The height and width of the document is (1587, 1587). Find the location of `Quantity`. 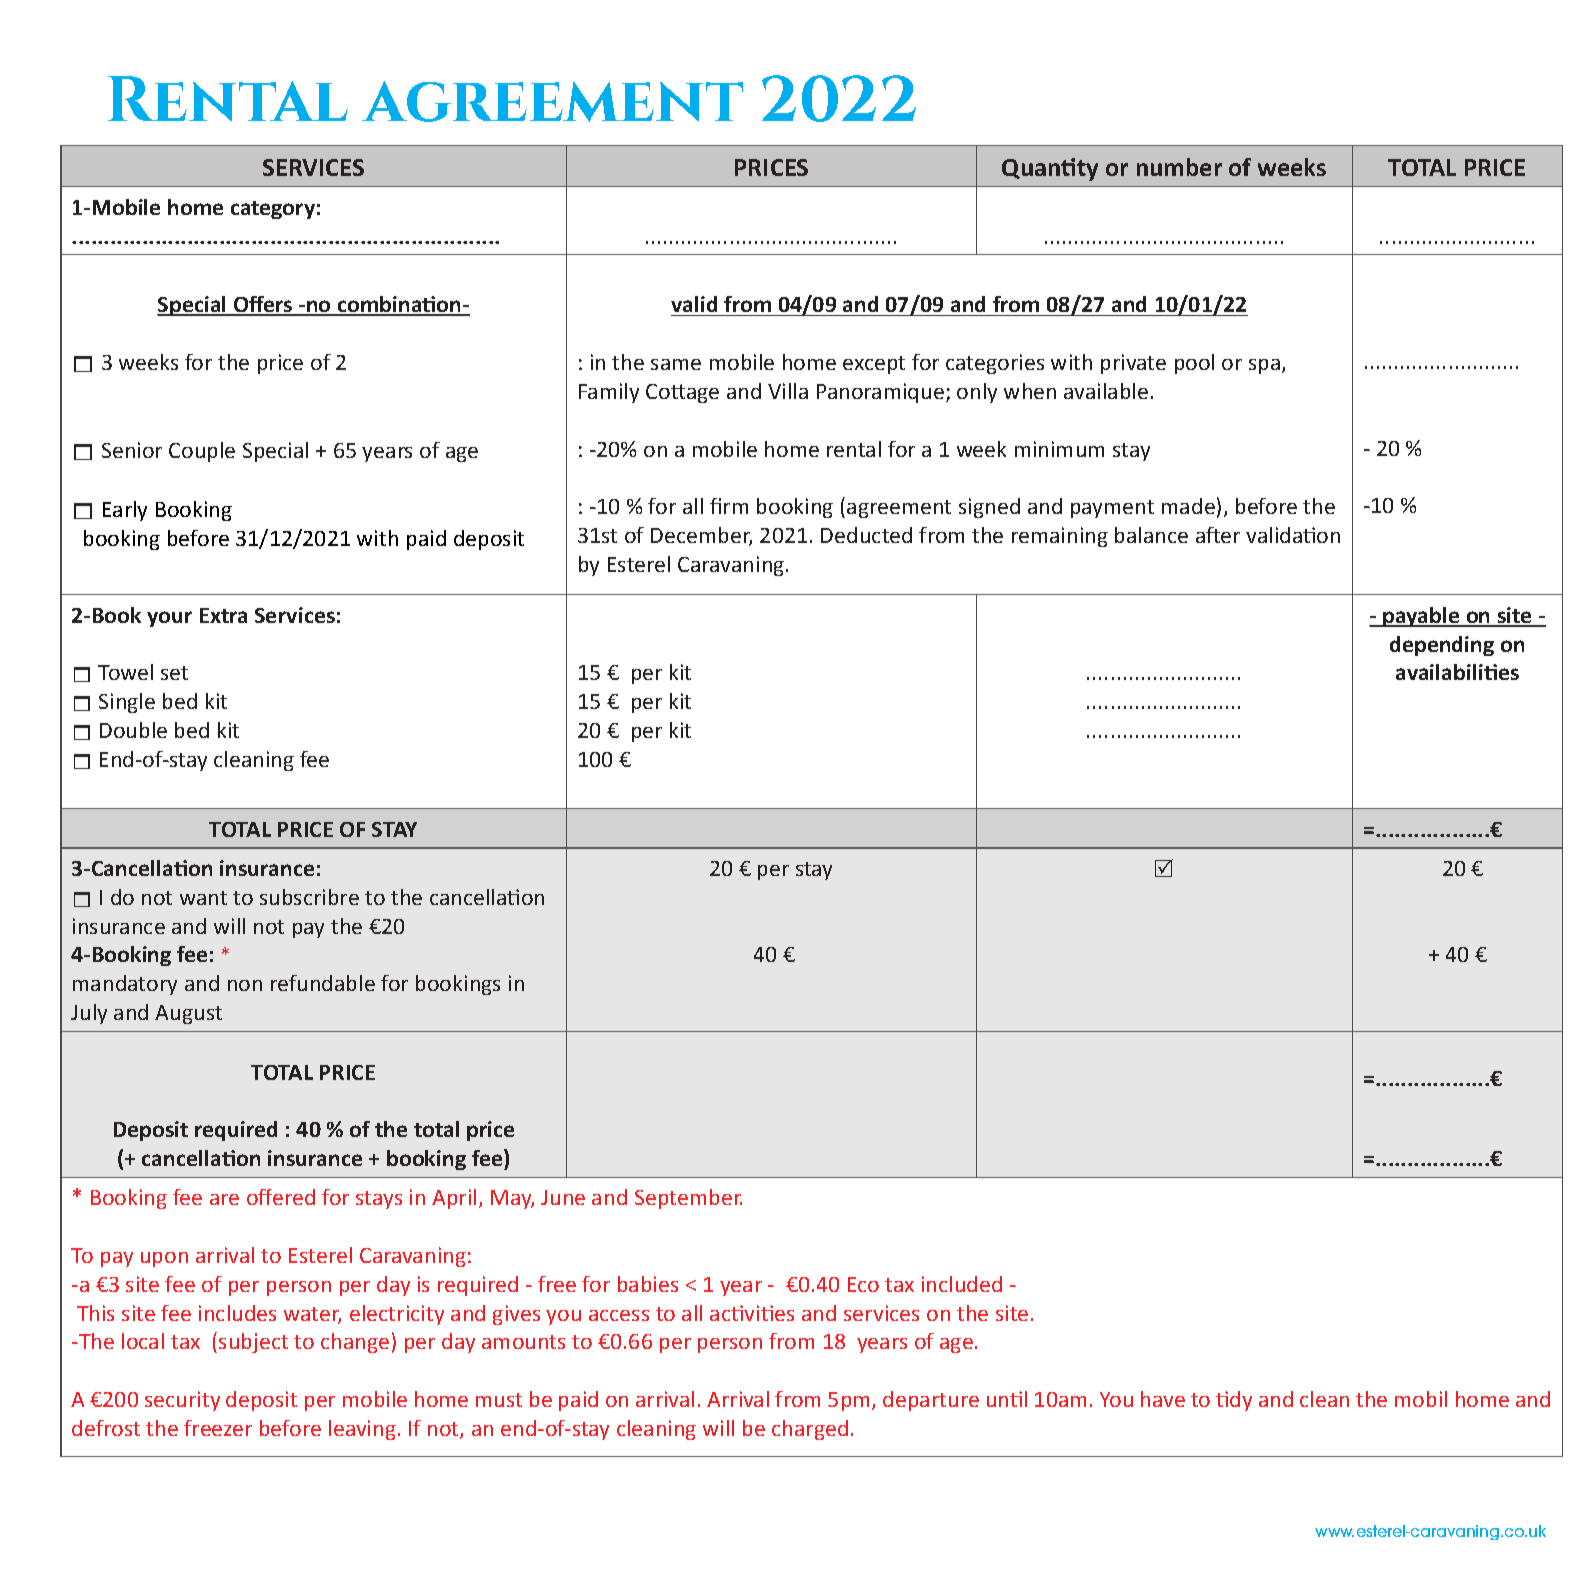

Quantity is located at coordinates (1050, 169).
